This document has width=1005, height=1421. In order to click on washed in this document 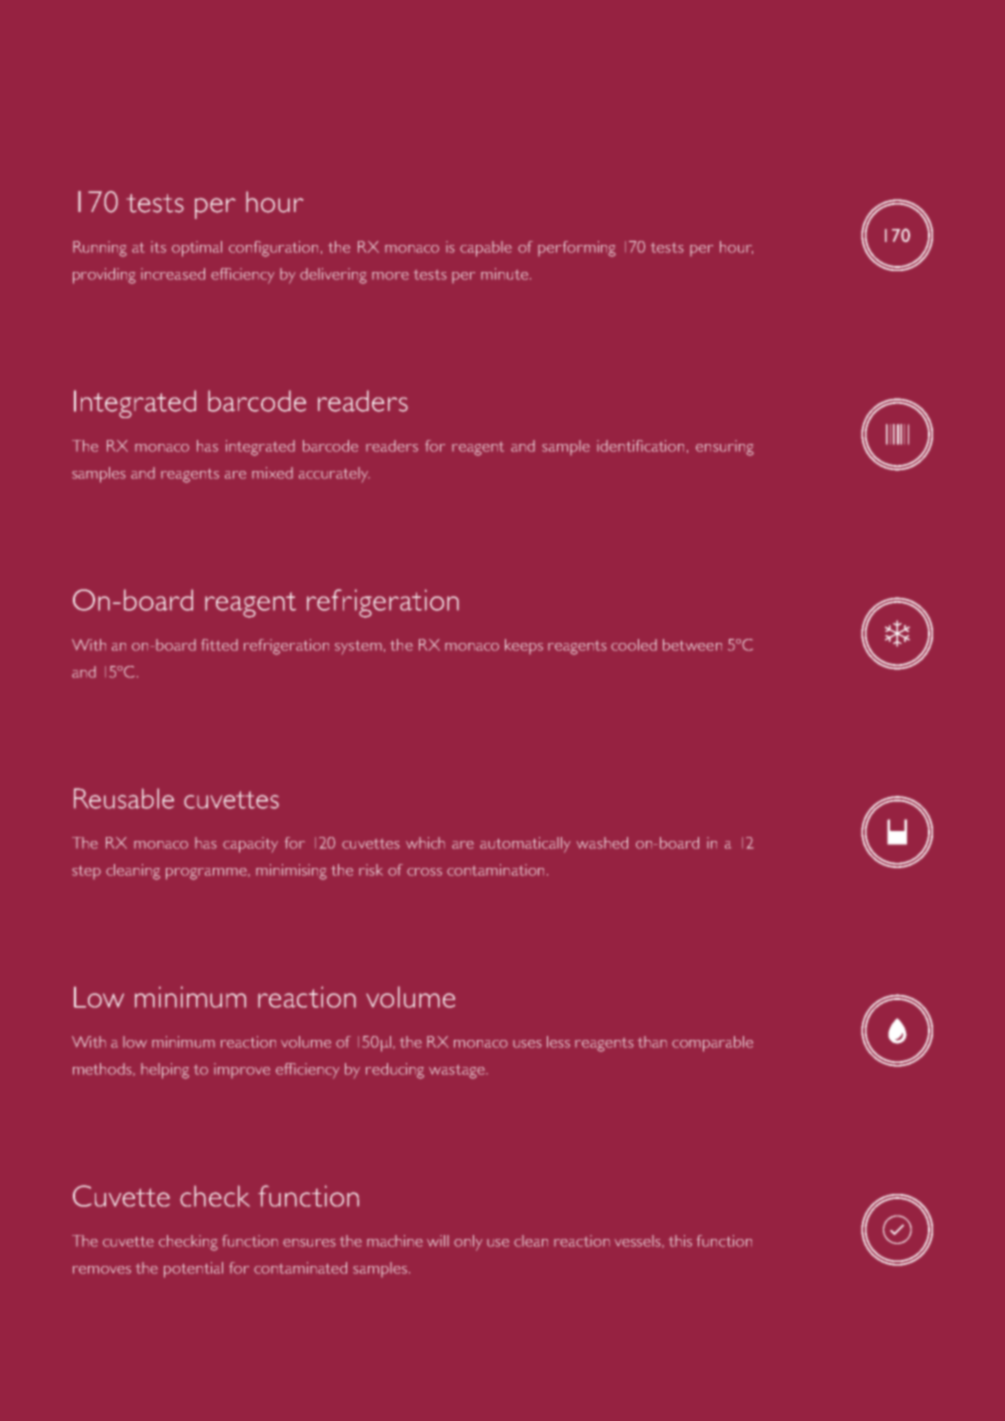, I will do `click(602, 843)`.
